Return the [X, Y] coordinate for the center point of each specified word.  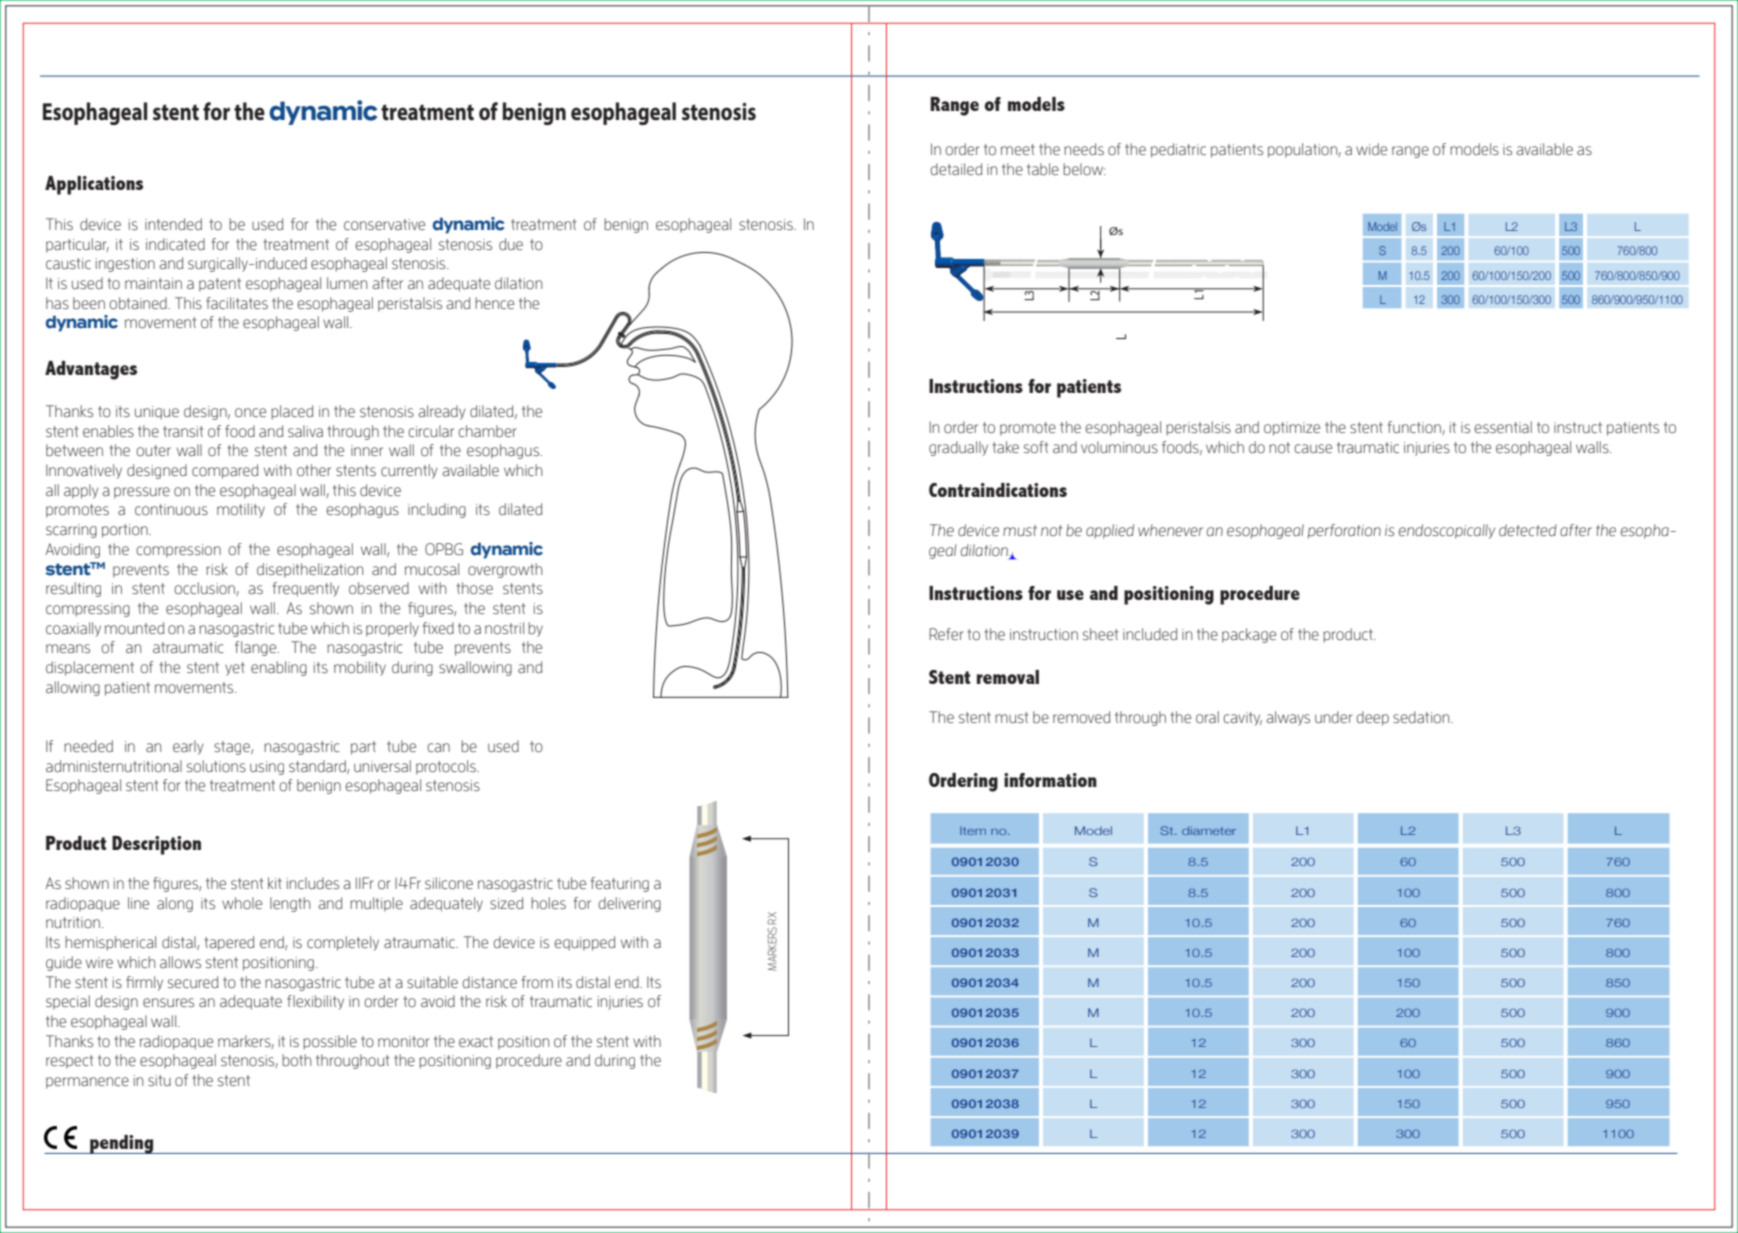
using [267, 768]
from [537, 982]
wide [1371, 149]
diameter [1209, 831]
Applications [94, 185]
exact [476, 1041]
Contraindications [998, 490]
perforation [1344, 531]
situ [159, 1080]
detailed [956, 169]
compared [225, 471]
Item [973, 831]
